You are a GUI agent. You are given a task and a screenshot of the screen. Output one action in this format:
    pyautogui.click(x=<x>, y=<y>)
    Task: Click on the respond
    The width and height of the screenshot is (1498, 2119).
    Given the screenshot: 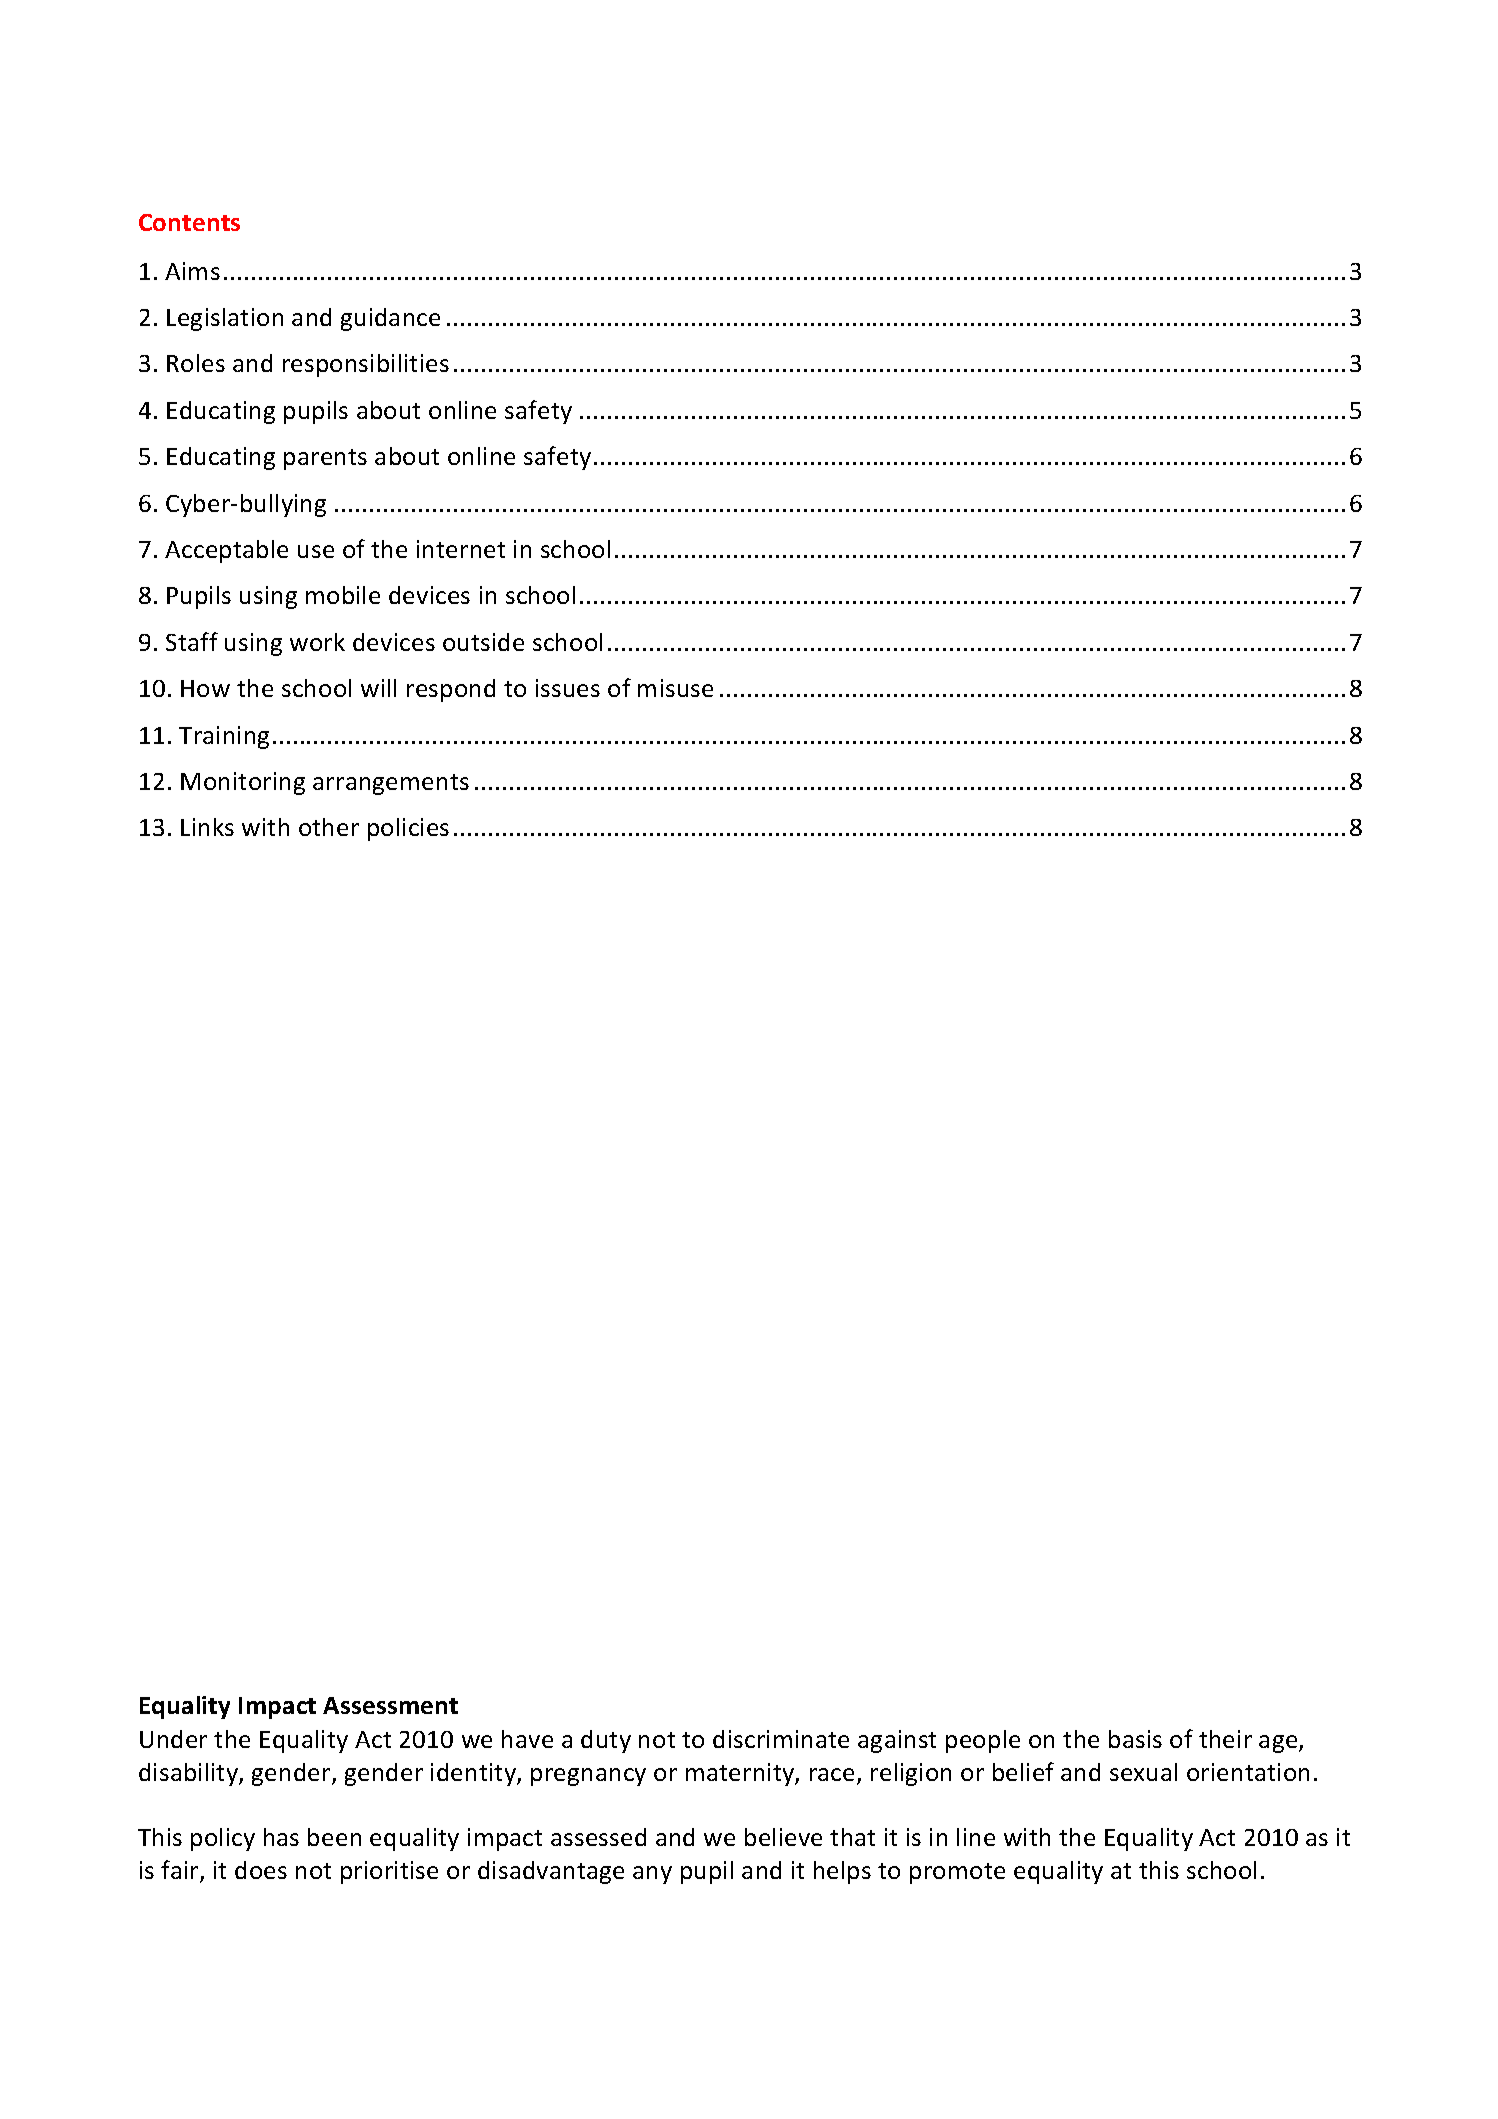 What is the action you would take?
    pyautogui.click(x=451, y=690)
